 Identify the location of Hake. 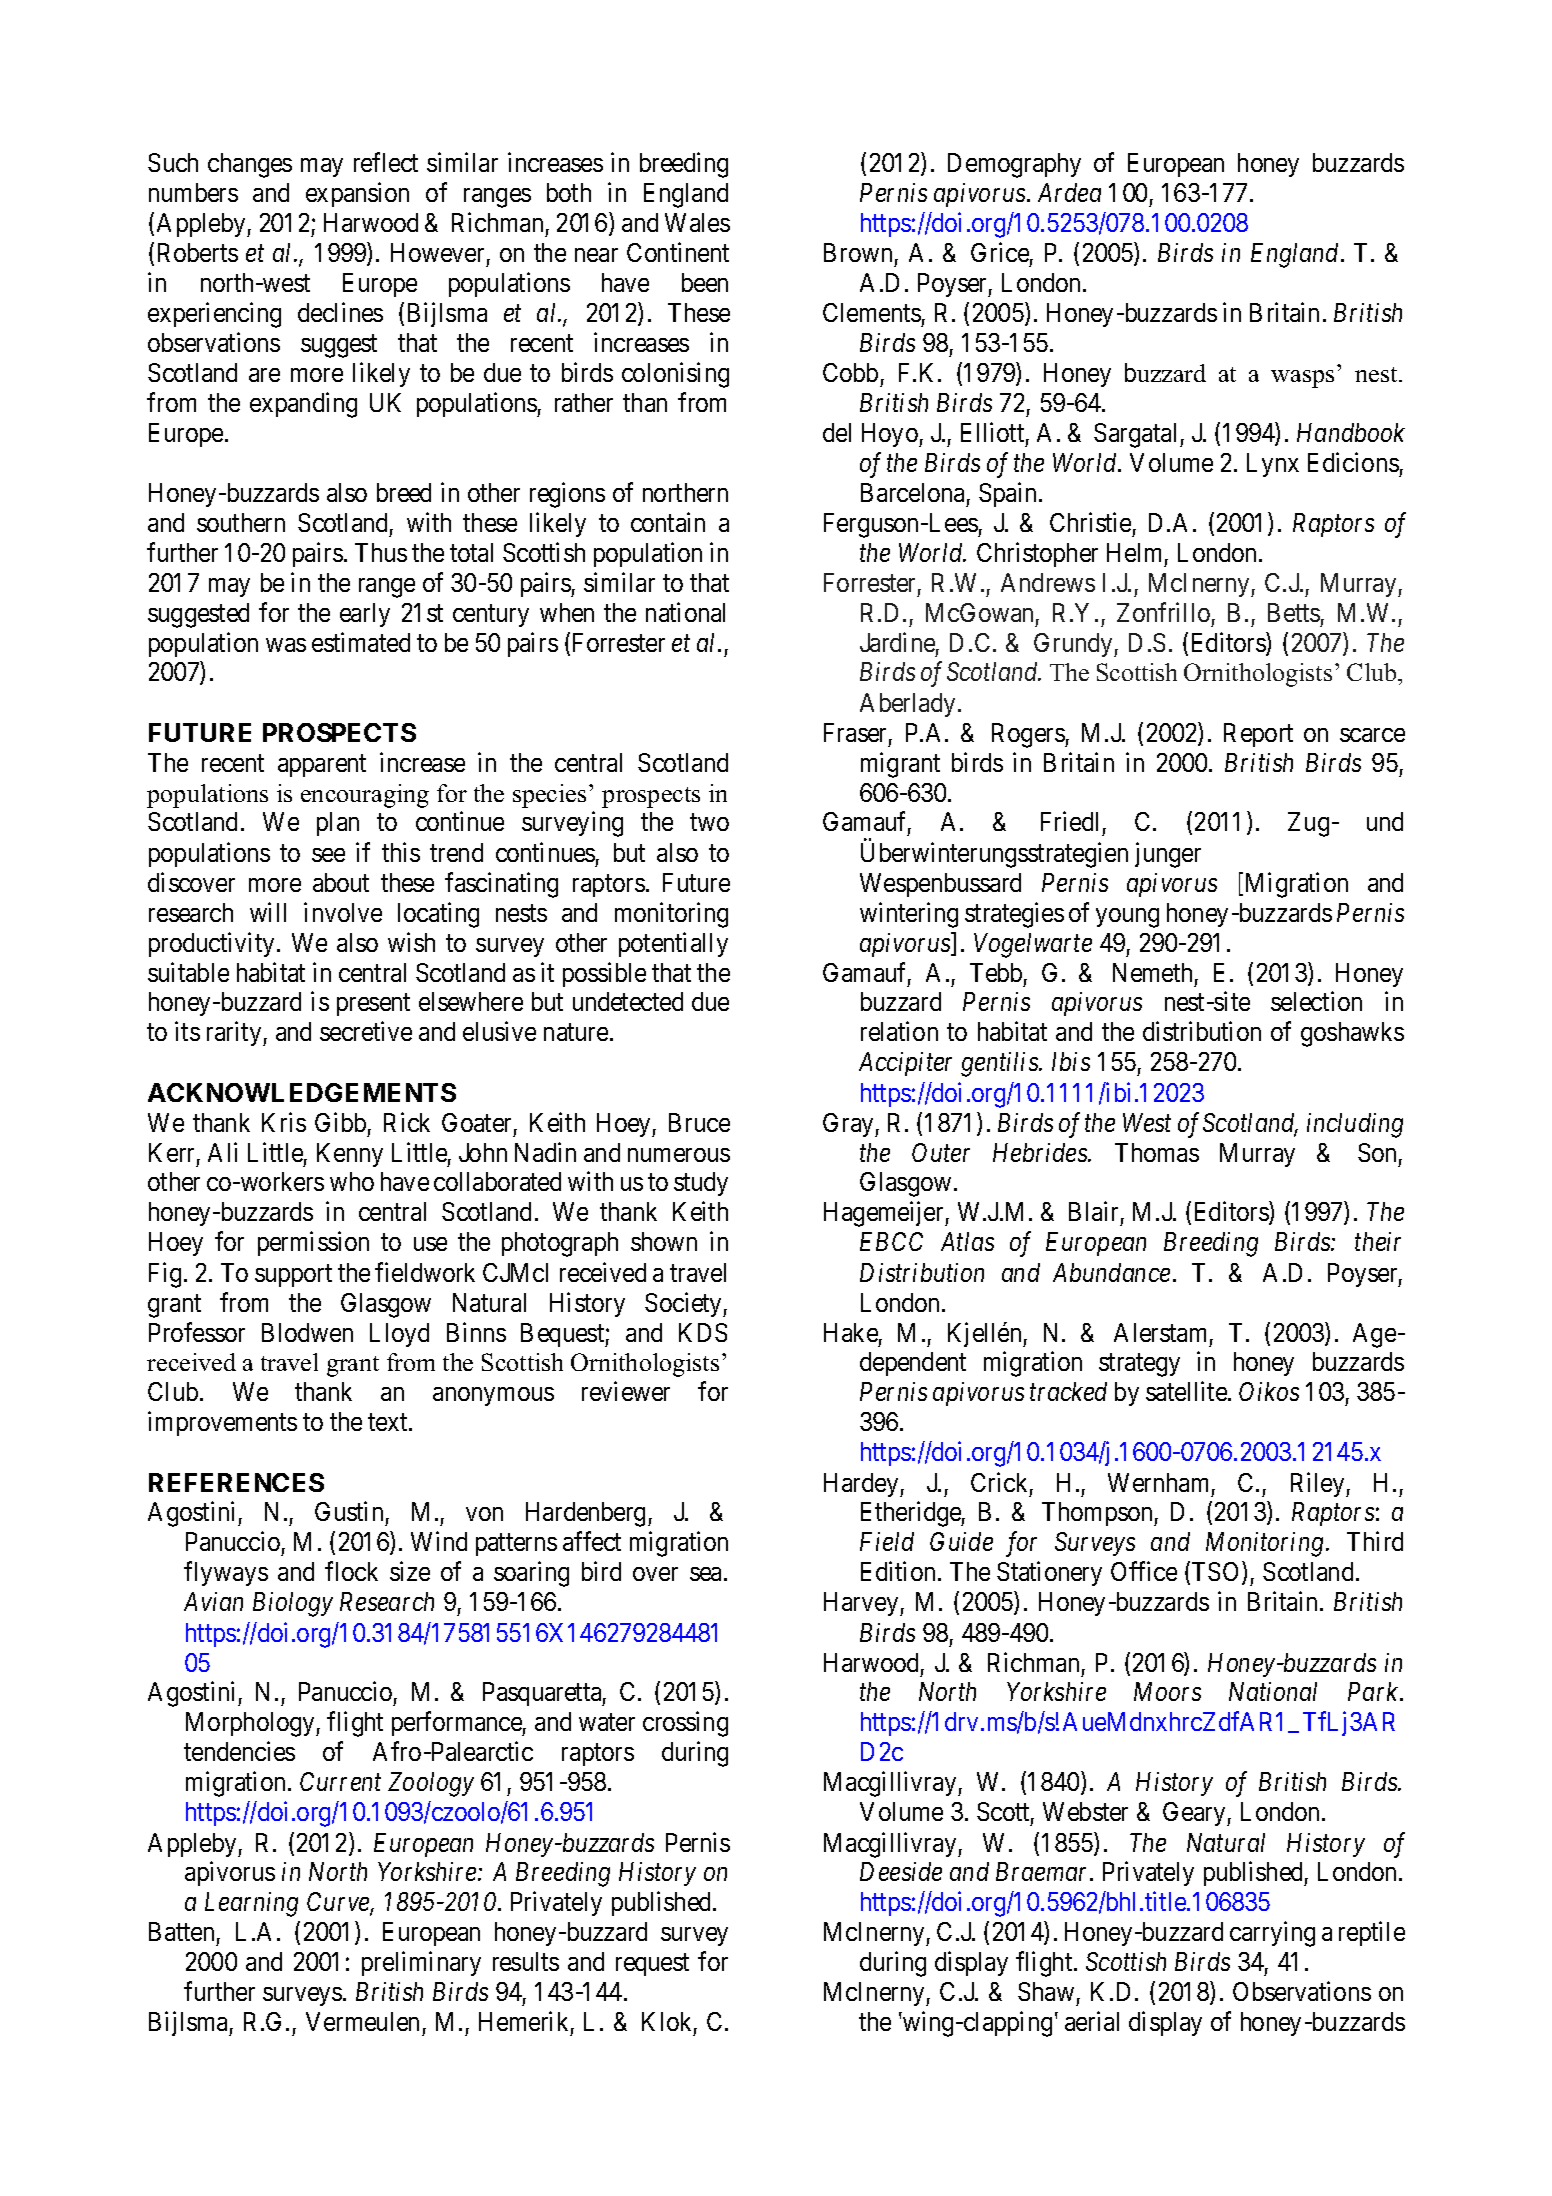
(851, 1332).
